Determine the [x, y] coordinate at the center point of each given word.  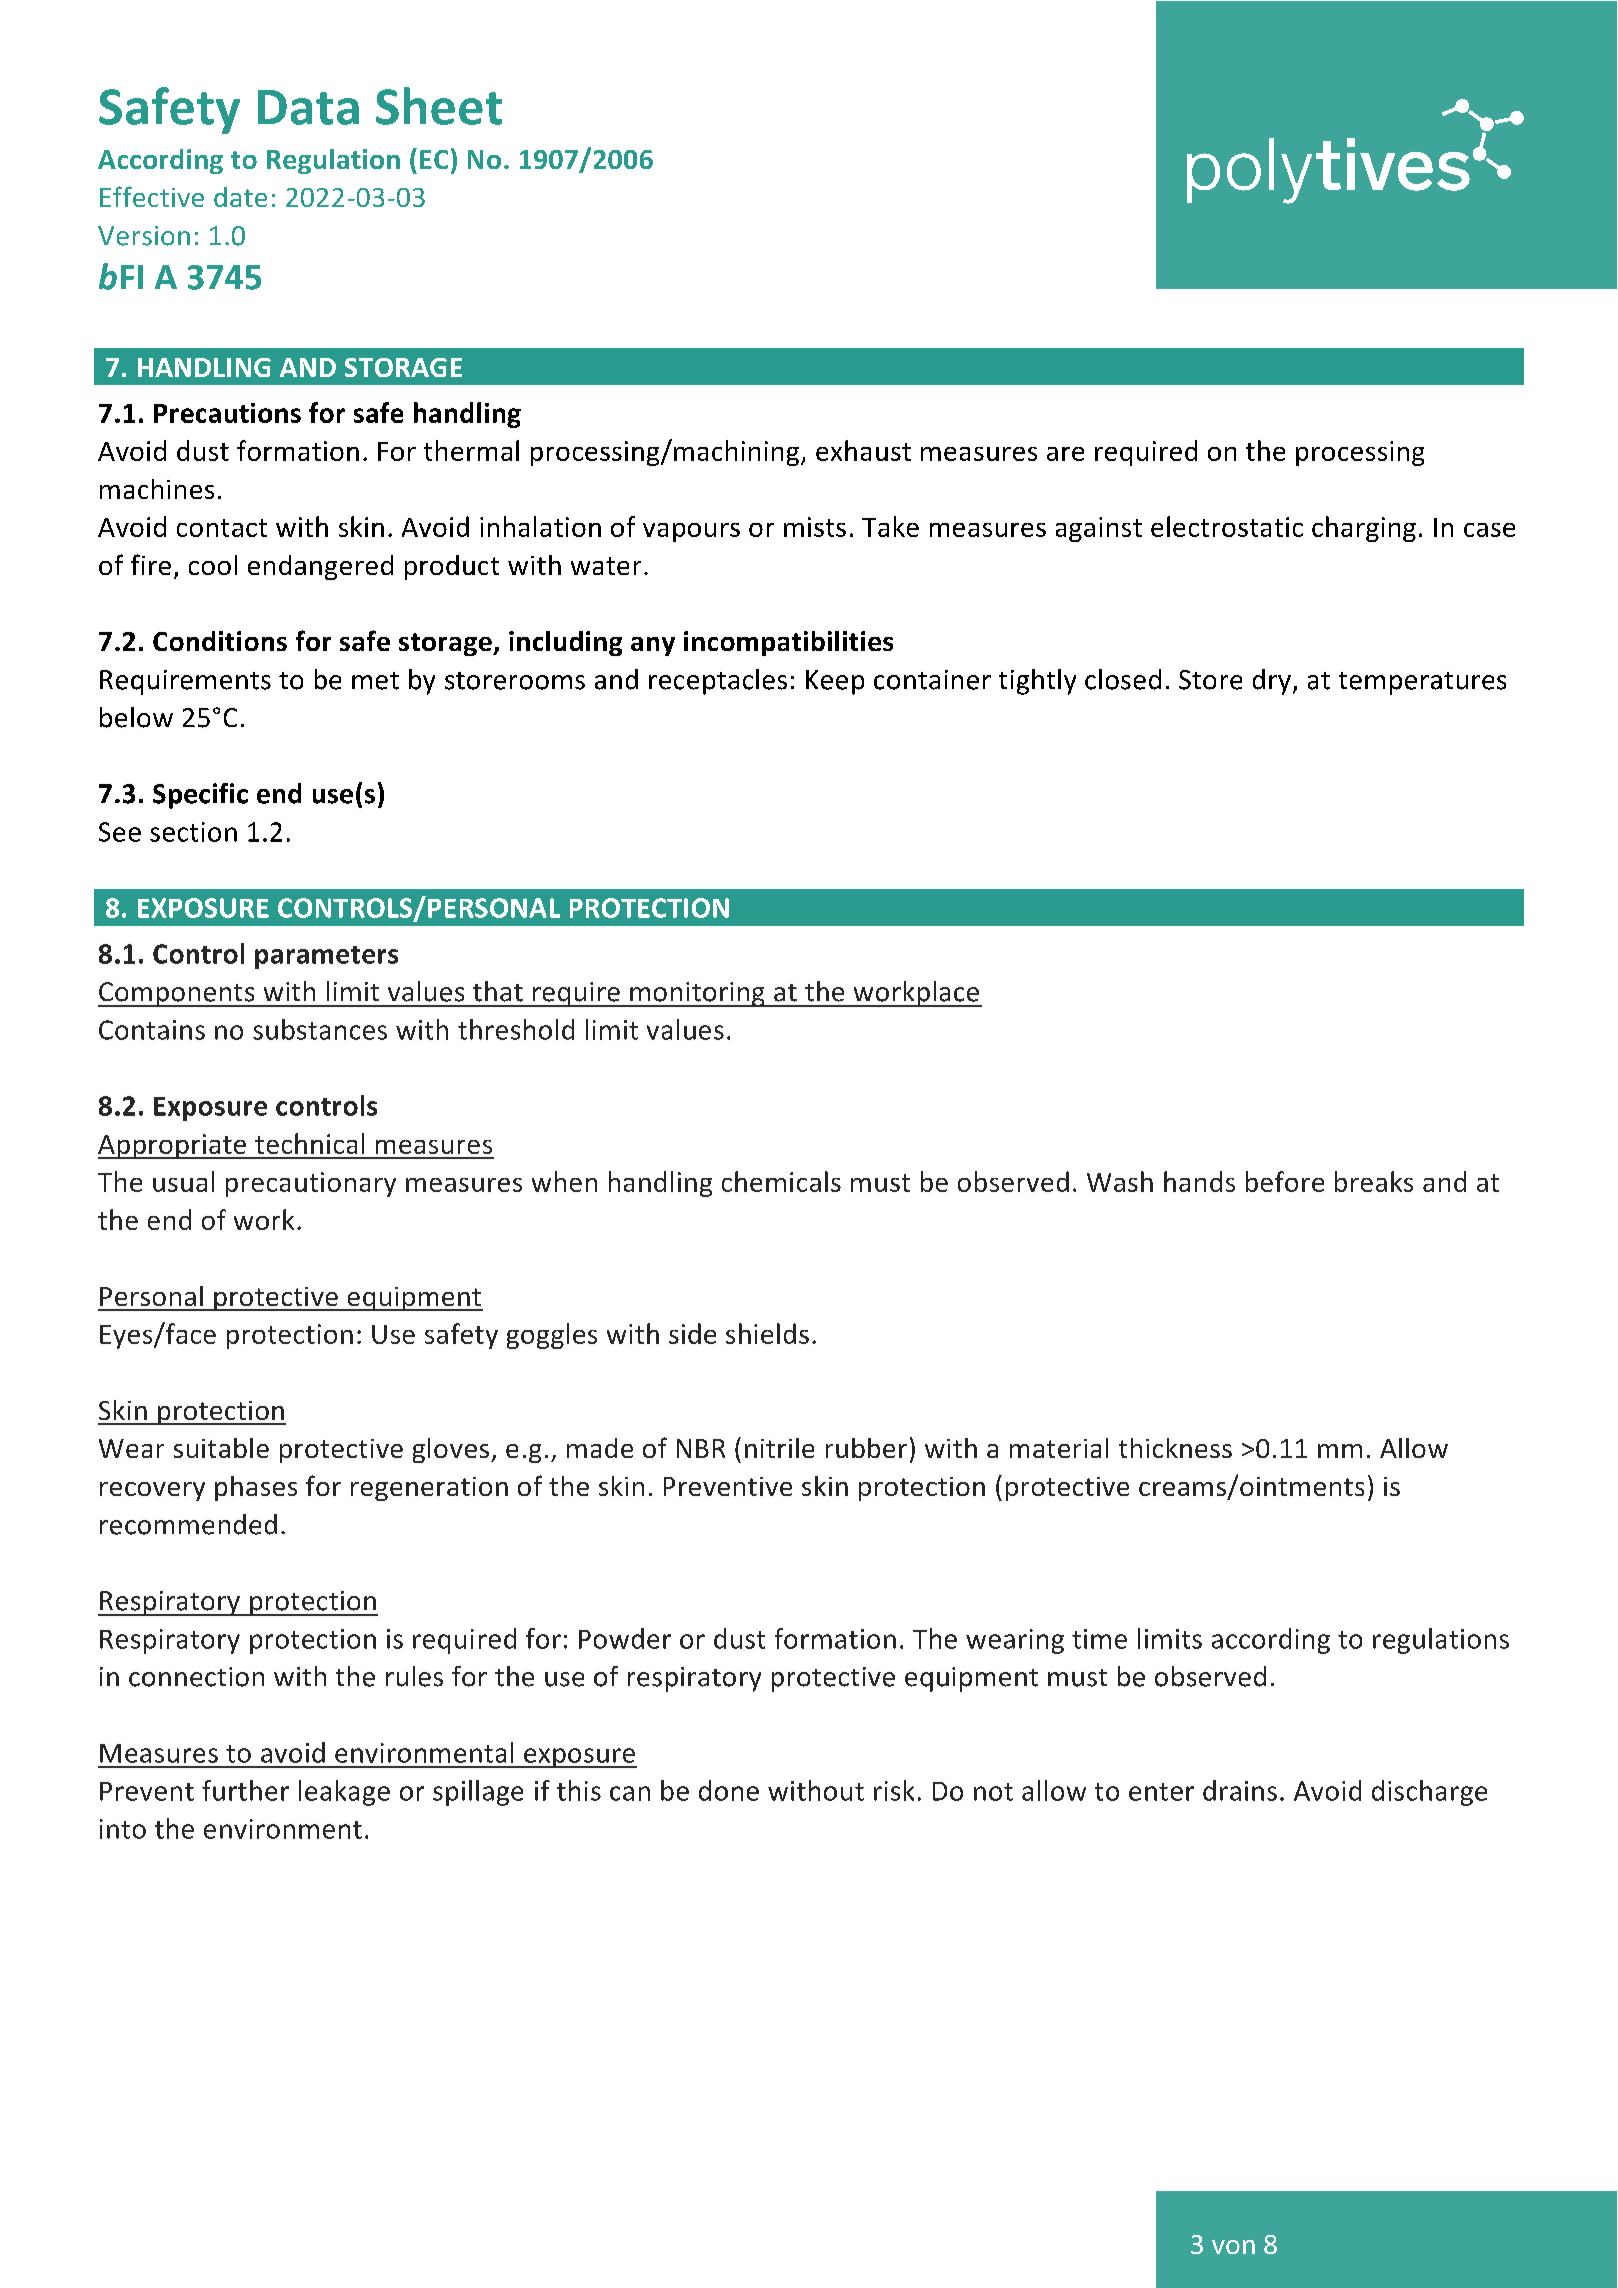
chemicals [781, 1181]
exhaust [863, 450]
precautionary [311, 1184]
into [123, 1829]
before [1285, 1181]
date [240, 197]
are [1065, 454]
